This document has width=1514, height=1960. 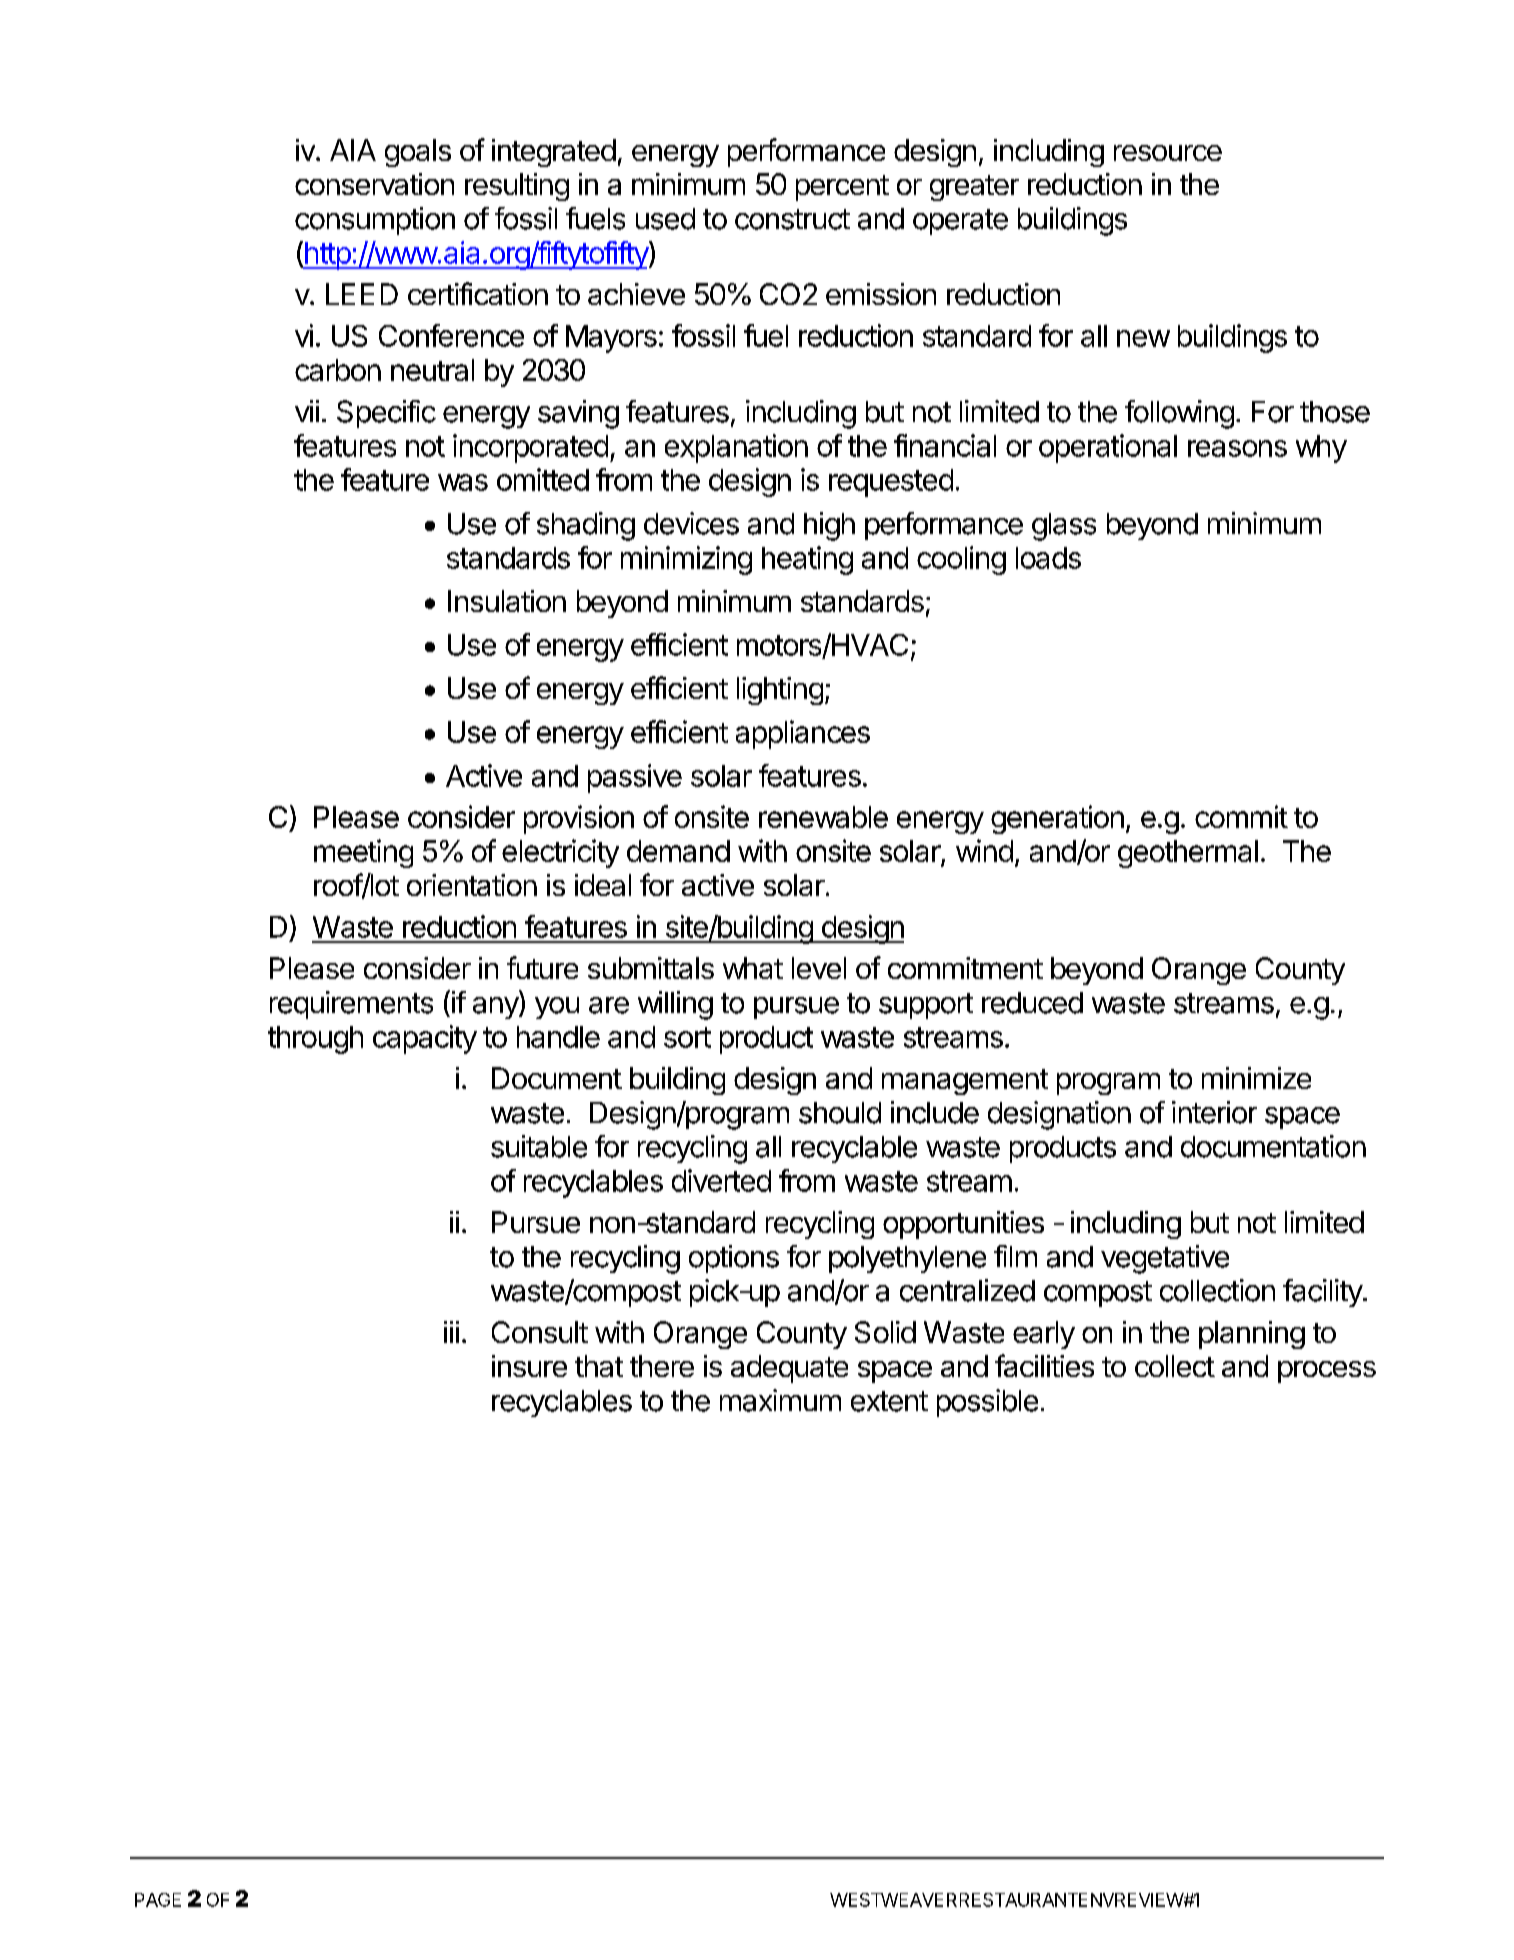 I want to click on resource, so click(x=1168, y=153).
